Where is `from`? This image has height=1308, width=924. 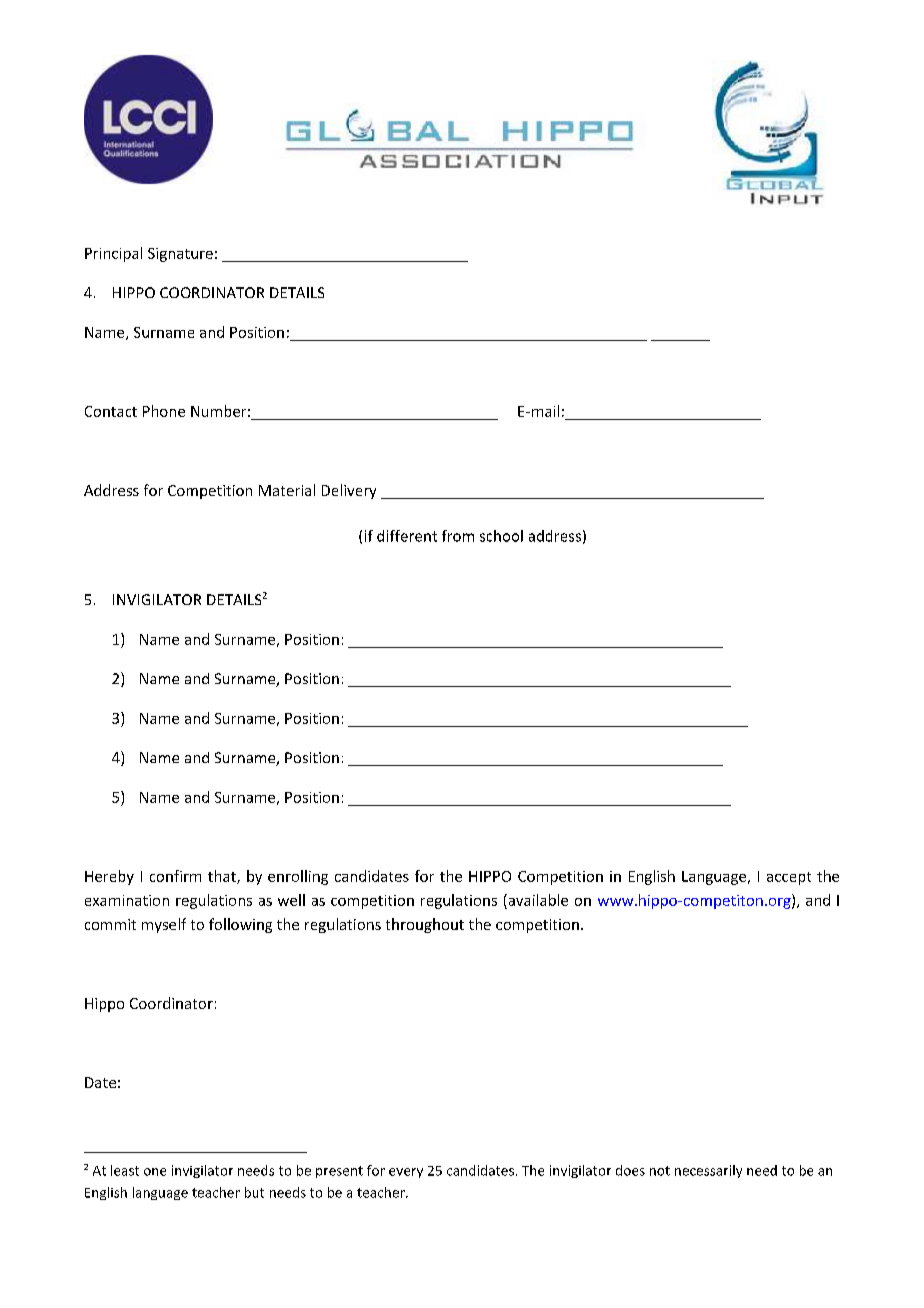 from is located at coordinates (458, 536).
